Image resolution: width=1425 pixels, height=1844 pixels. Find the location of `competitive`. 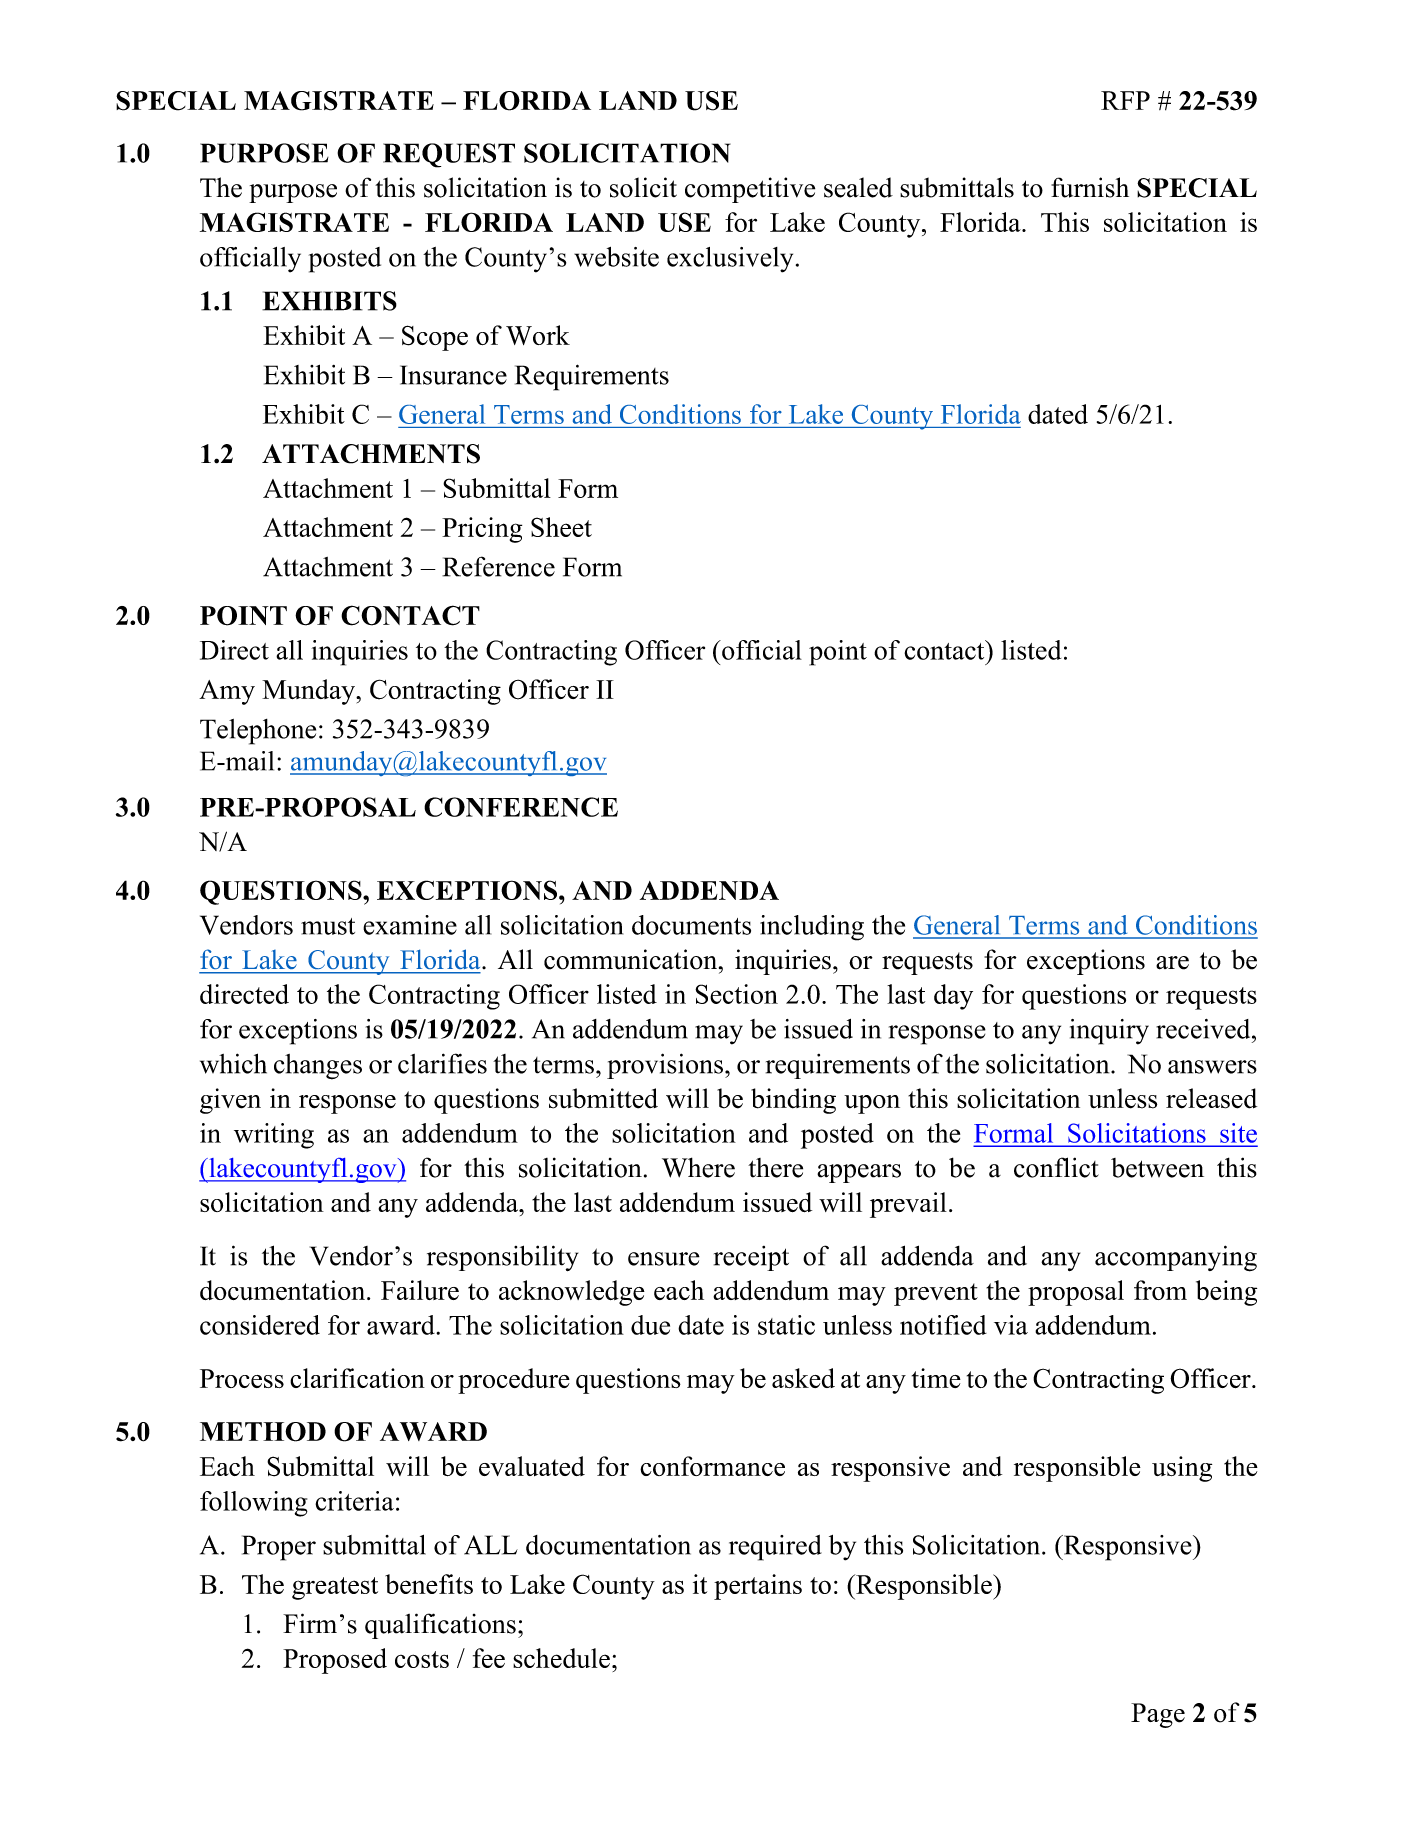

competitive is located at coordinates (750, 190).
